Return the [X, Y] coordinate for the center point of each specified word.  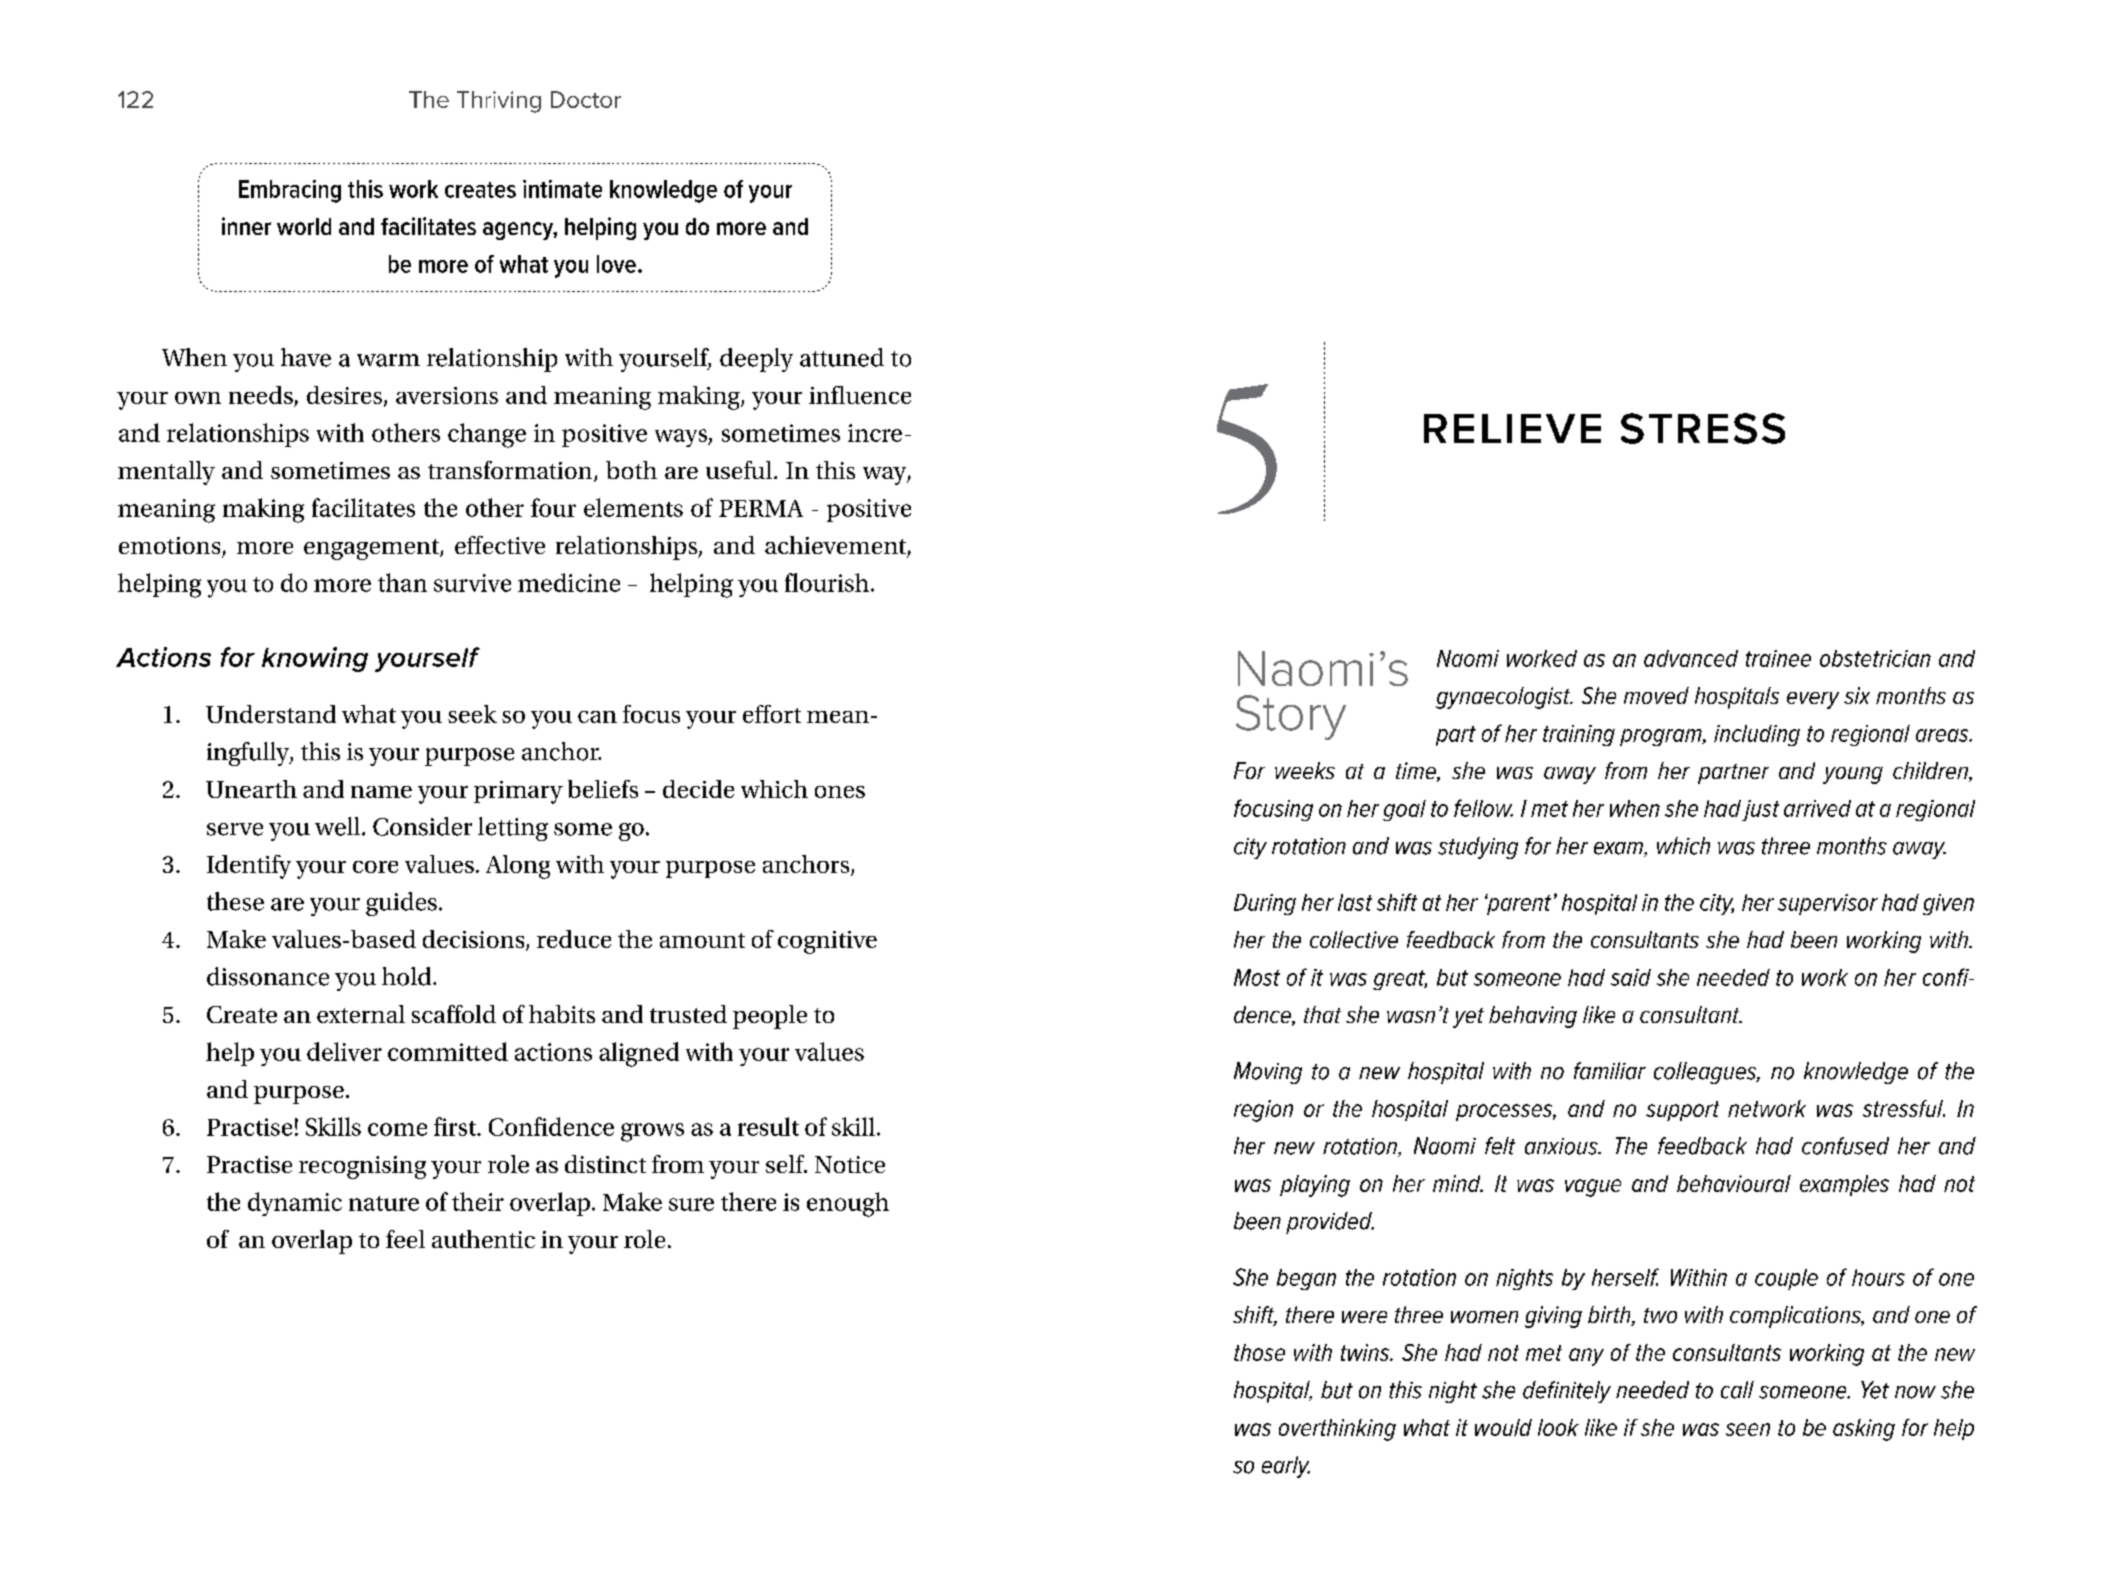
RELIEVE [1512, 428]
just [1760, 810]
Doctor [586, 99]
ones [840, 792]
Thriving [499, 102]
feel [405, 1239]
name [381, 792]
